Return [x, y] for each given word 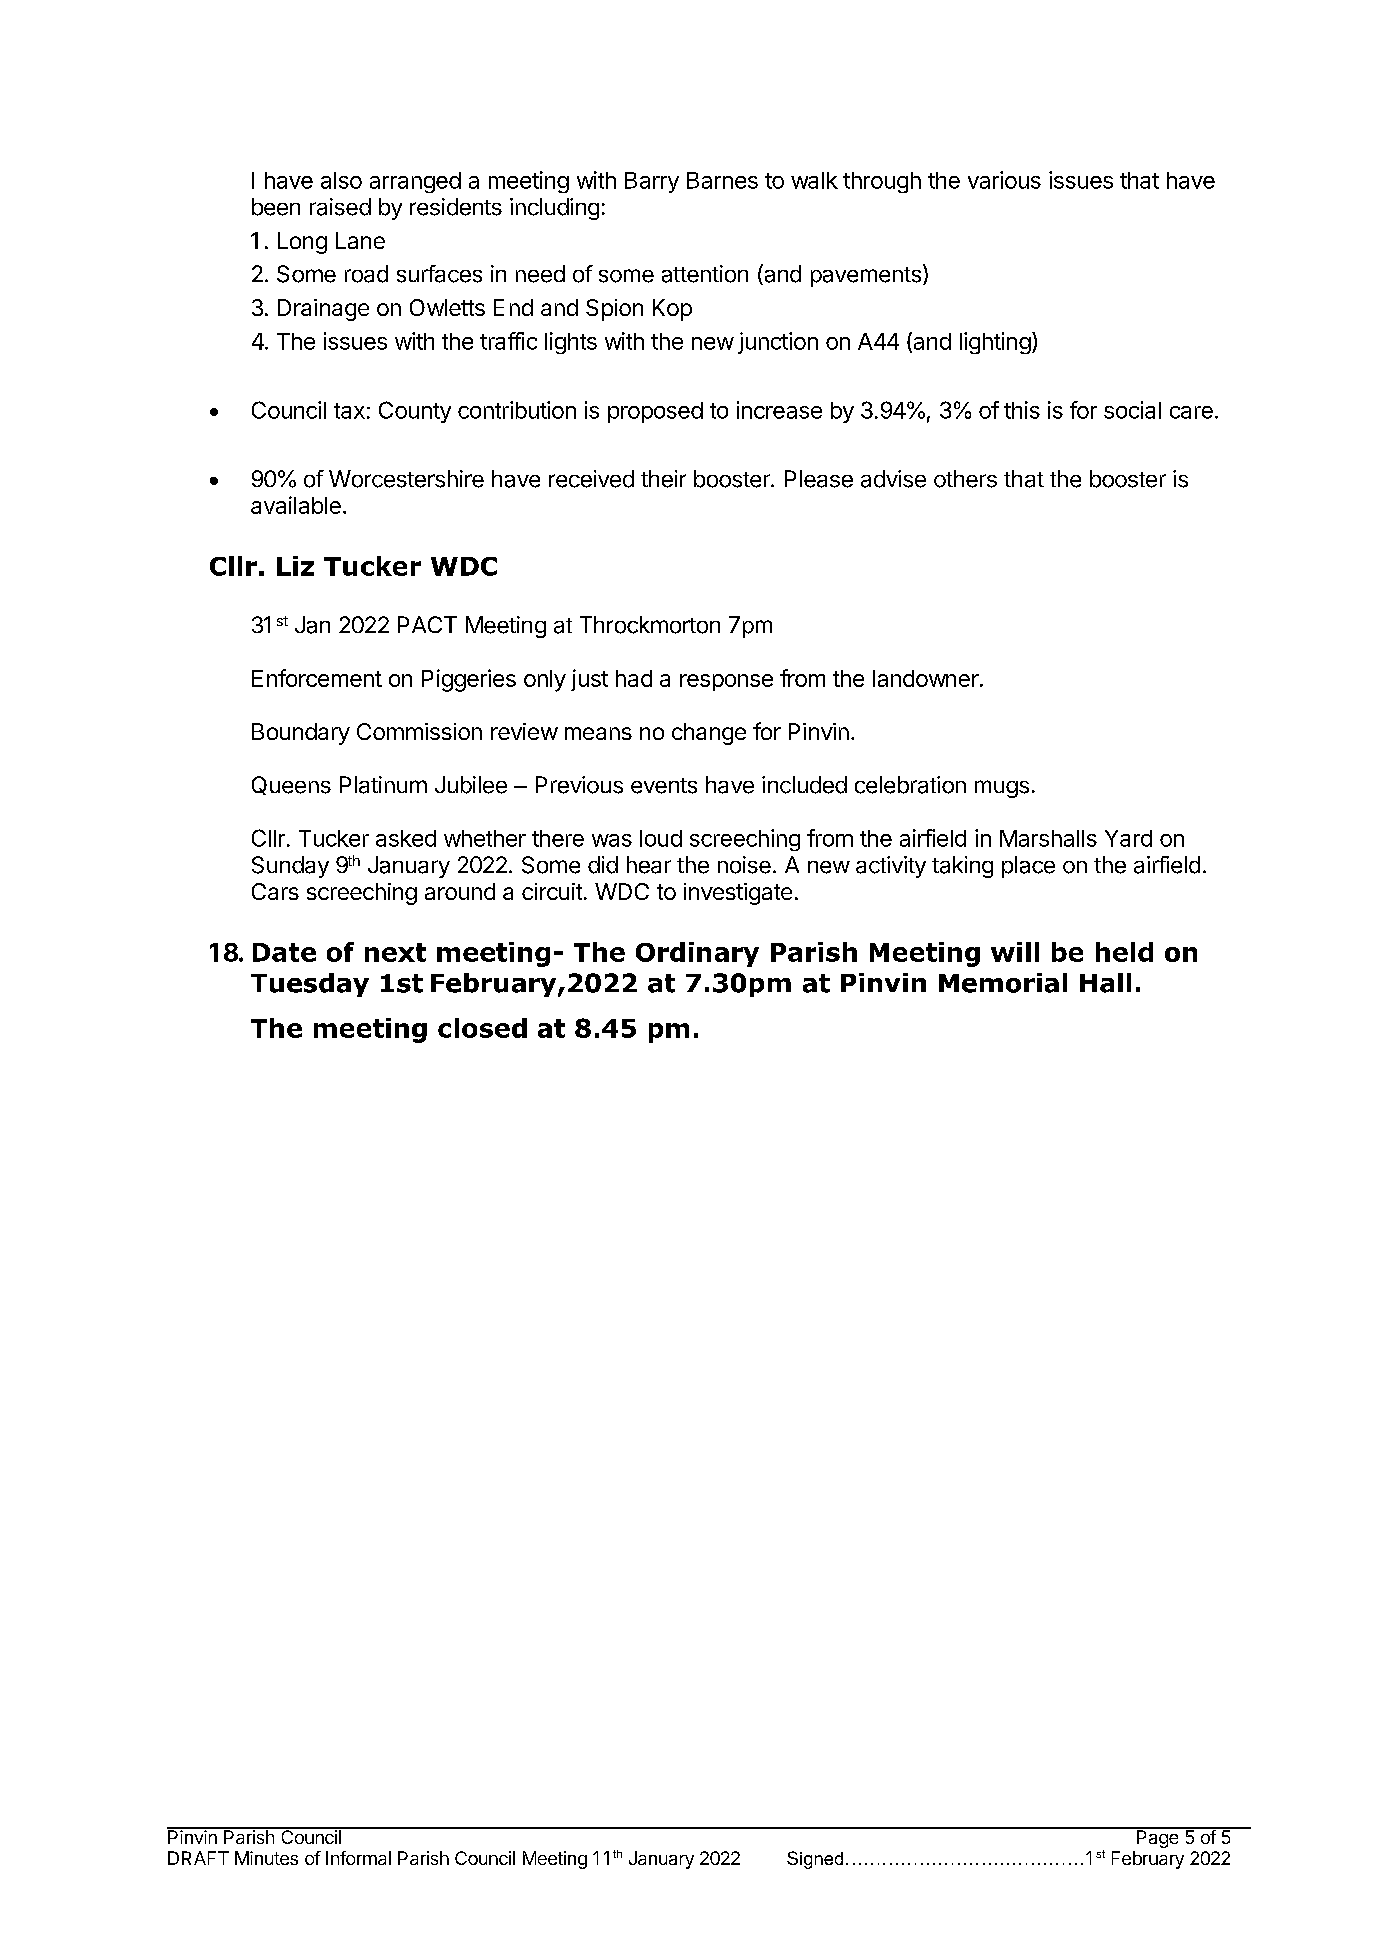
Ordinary [697, 954]
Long [302, 243]
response [726, 682]
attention [705, 274]
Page [1158, 1838]
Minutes [266, 1858]
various [1004, 180]
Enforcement [317, 678]
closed [482, 1028]
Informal [358, 1858]
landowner [927, 678]
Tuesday [310, 985]
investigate [738, 894]
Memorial [1003, 983]
